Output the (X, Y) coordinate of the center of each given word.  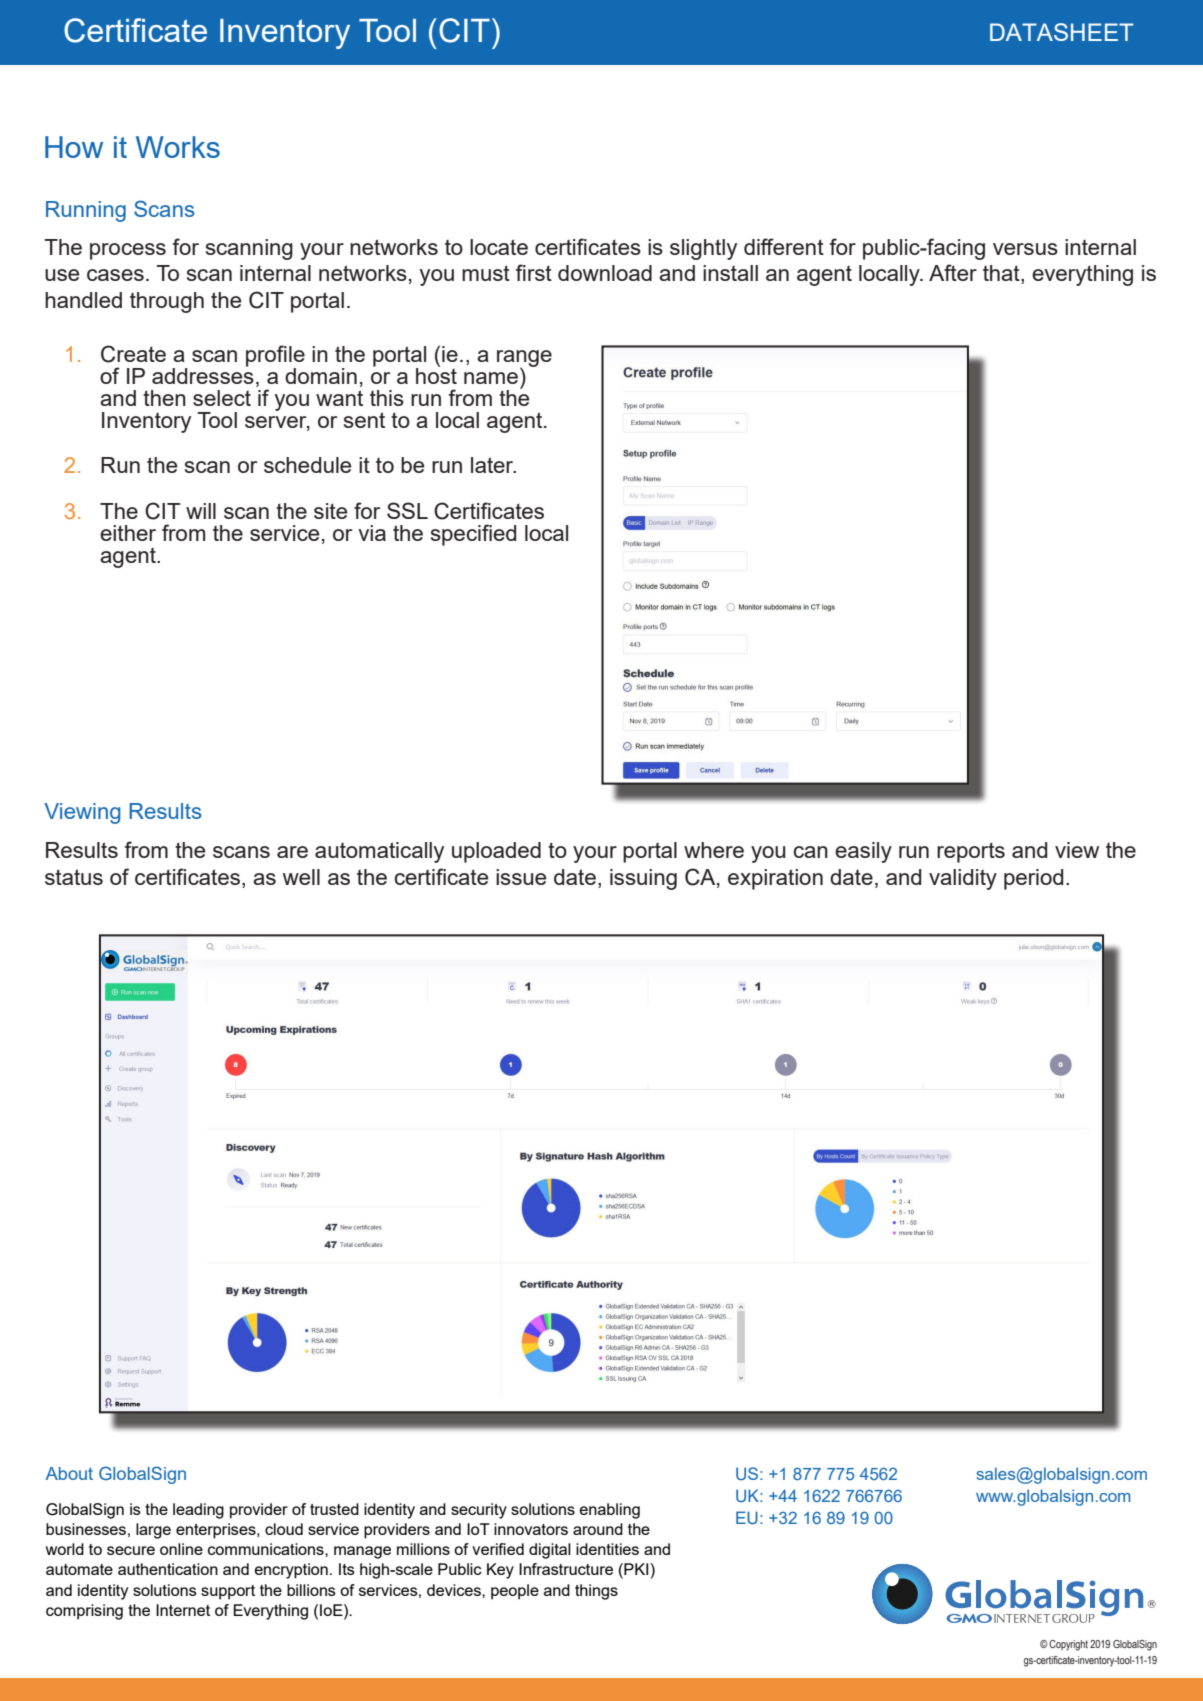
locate (499, 247)
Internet (183, 1610)
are (292, 852)
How (74, 147)
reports (971, 852)
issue (521, 877)
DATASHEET (1062, 32)
